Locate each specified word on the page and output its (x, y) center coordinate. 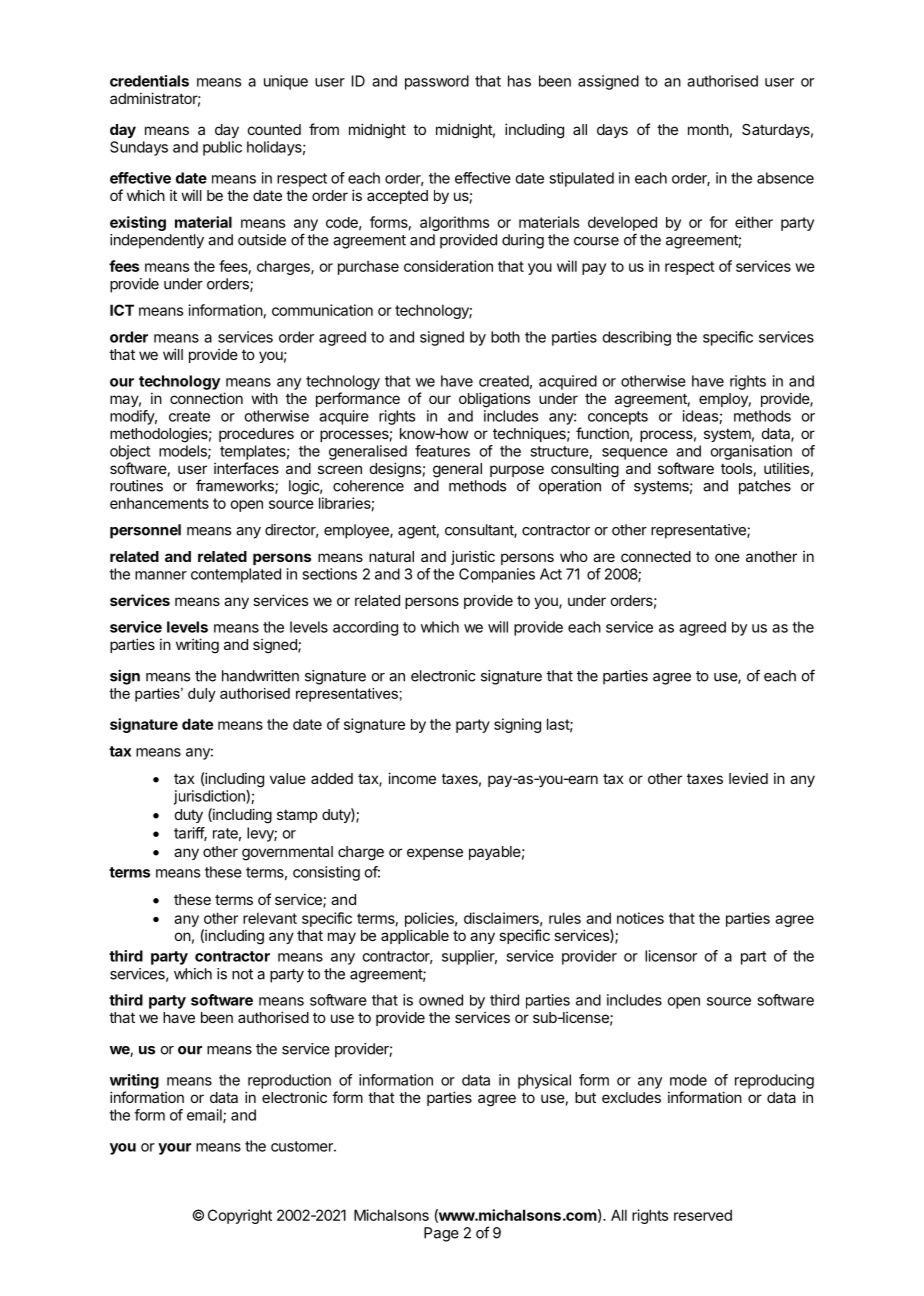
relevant (270, 918)
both (505, 337)
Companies (497, 575)
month (708, 129)
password (437, 82)
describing (636, 338)
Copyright (240, 1216)
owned (441, 1000)
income (412, 778)
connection (206, 398)
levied (748, 778)
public (222, 148)
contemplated (236, 575)
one (727, 557)
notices (640, 918)
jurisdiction (210, 797)
